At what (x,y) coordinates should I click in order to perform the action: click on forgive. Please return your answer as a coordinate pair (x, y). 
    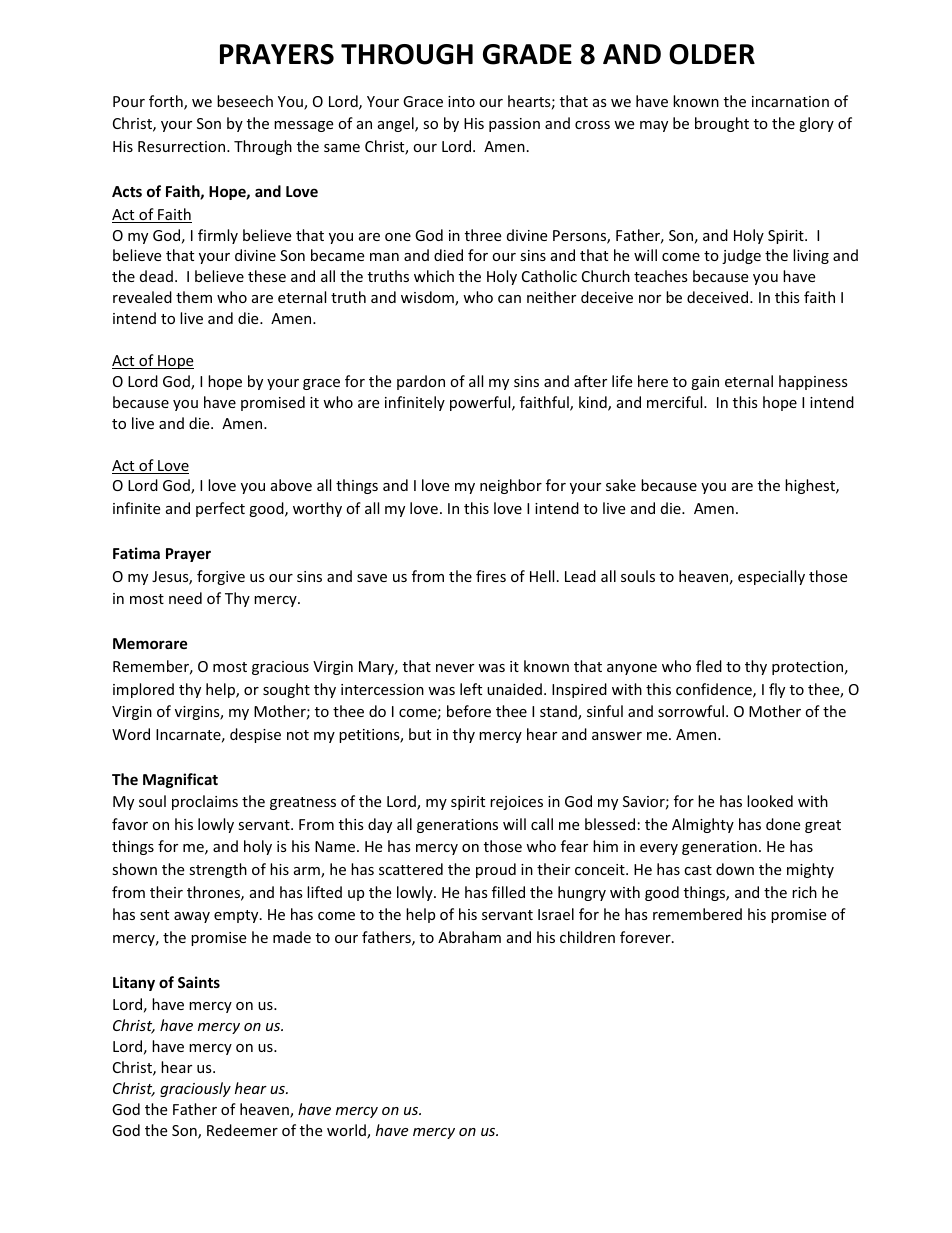
    Looking at the image, I should click on (221, 577).
